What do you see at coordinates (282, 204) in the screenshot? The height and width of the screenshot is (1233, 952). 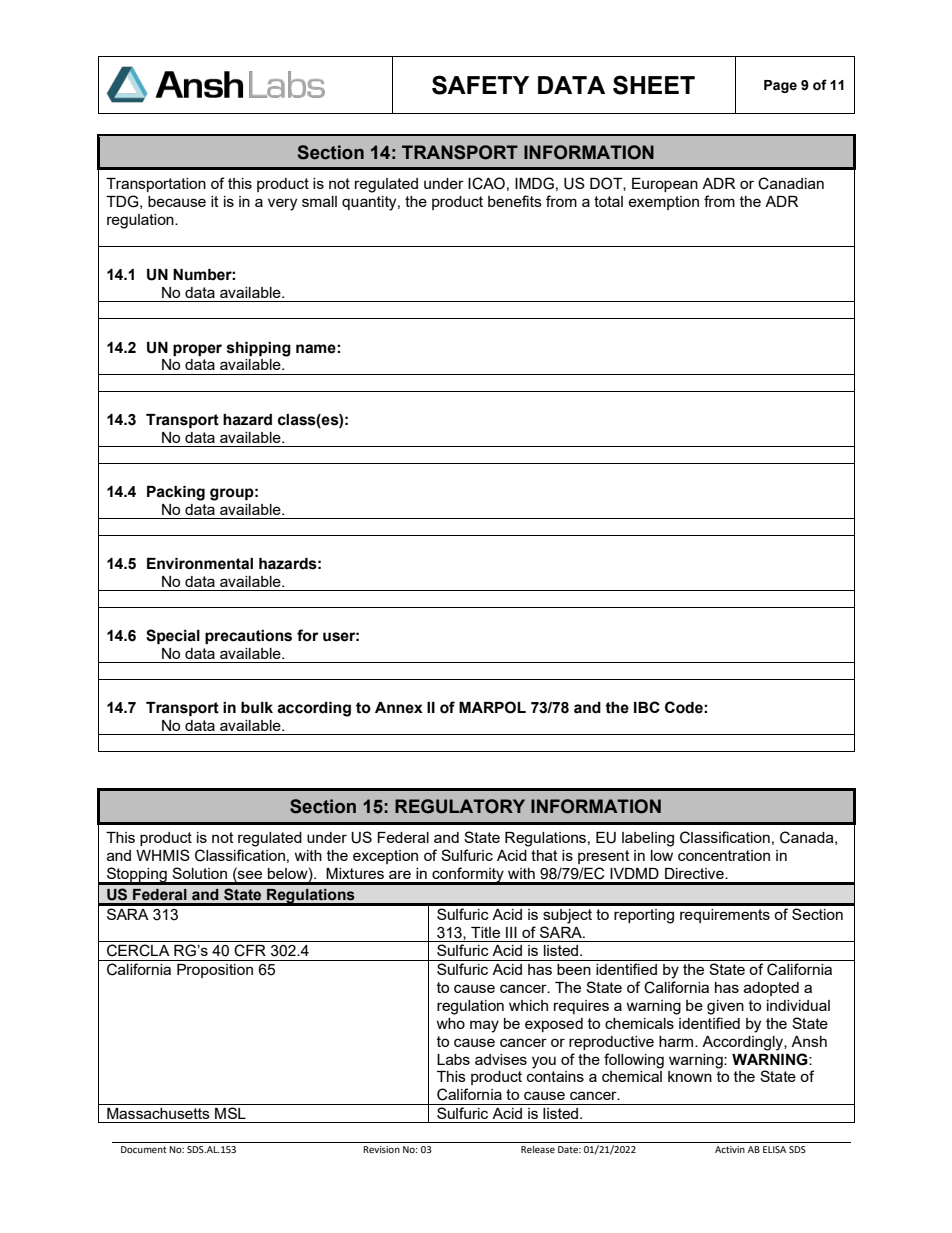 I see `very` at bounding box center [282, 204].
